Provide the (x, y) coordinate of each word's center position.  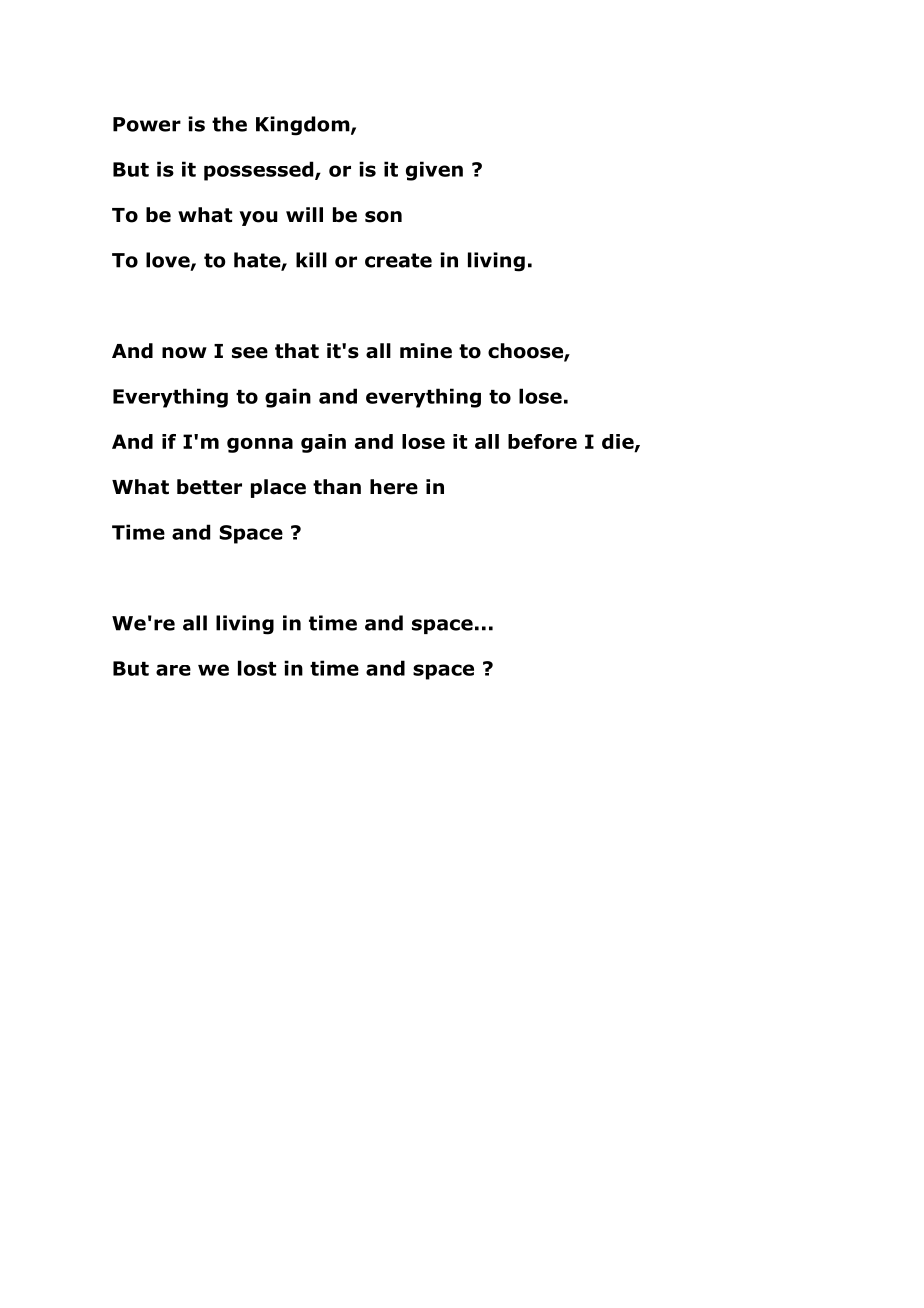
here (394, 487)
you (258, 218)
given (434, 171)
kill (311, 260)
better (209, 487)
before (542, 441)
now (184, 353)
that (297, 351)
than (337, 487)
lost (257, 668)
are (173, 670)
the (229, 124)
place (278, 488)
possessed (260, 171)
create (398, 260)
